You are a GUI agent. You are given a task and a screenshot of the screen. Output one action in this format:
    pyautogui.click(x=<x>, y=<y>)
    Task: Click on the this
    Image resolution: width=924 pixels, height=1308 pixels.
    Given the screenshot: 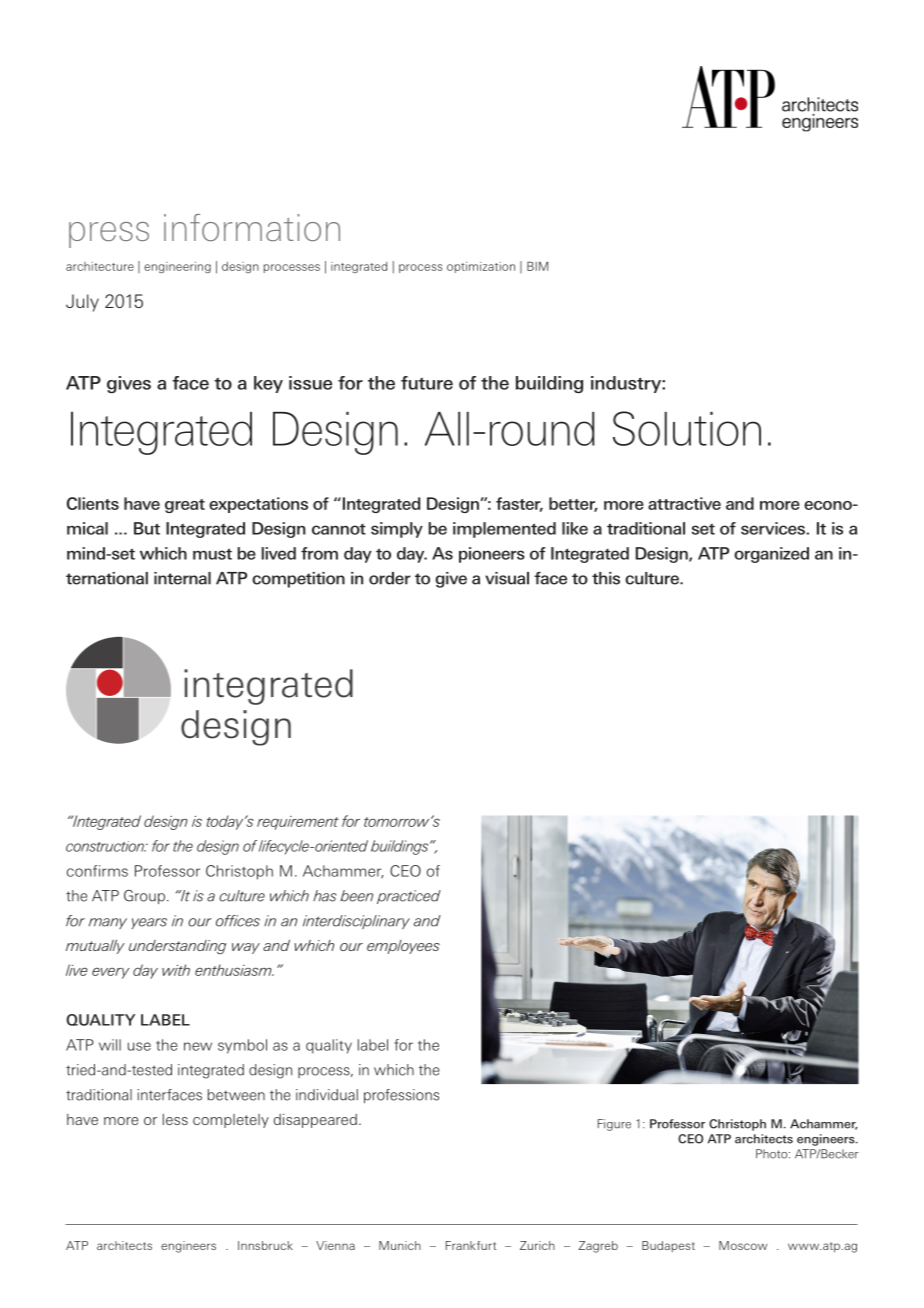 What is the action you would take?
    pyautogui.click(x=606, y=578)
